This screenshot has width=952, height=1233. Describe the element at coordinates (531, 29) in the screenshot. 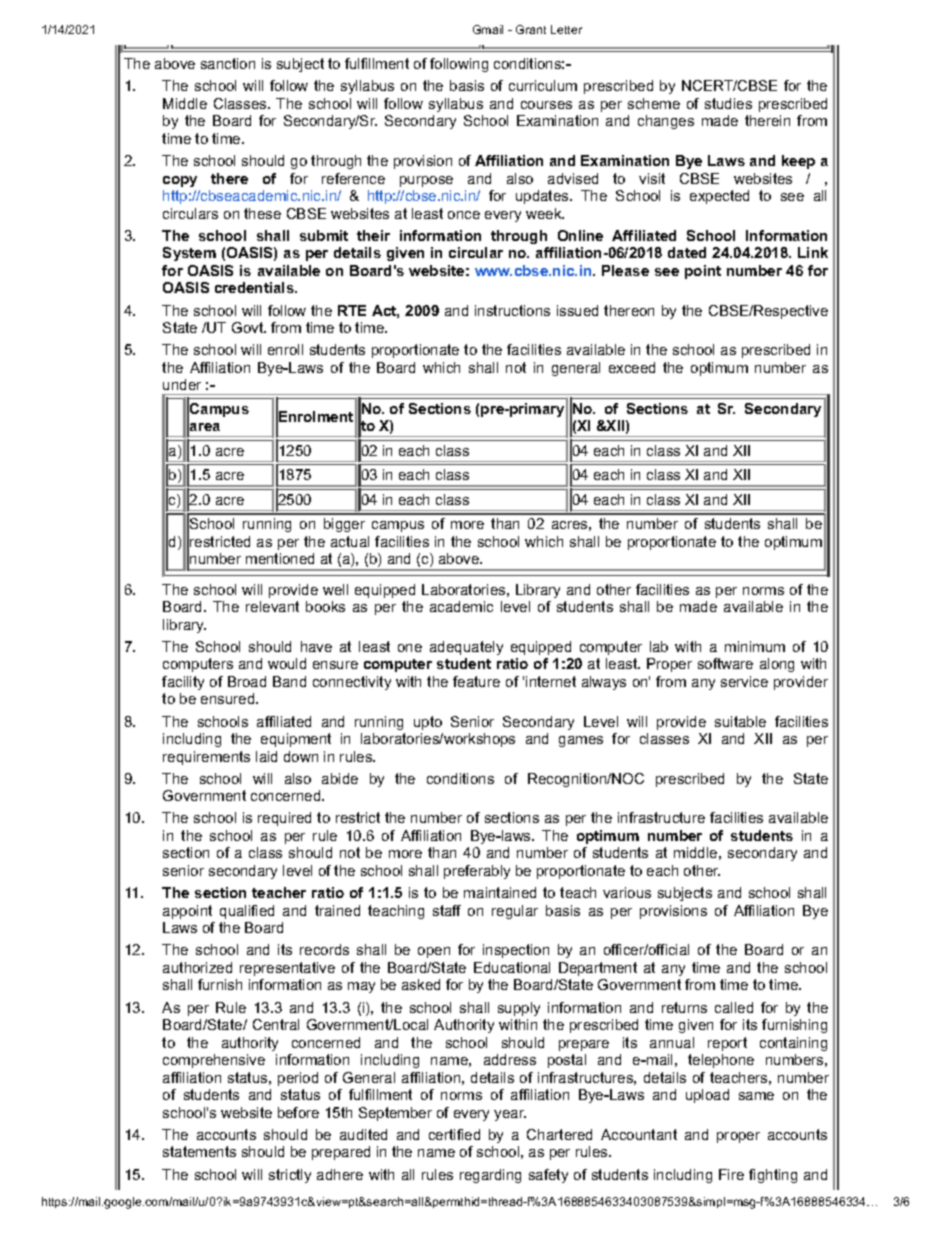

I see `Grant` at that location.
